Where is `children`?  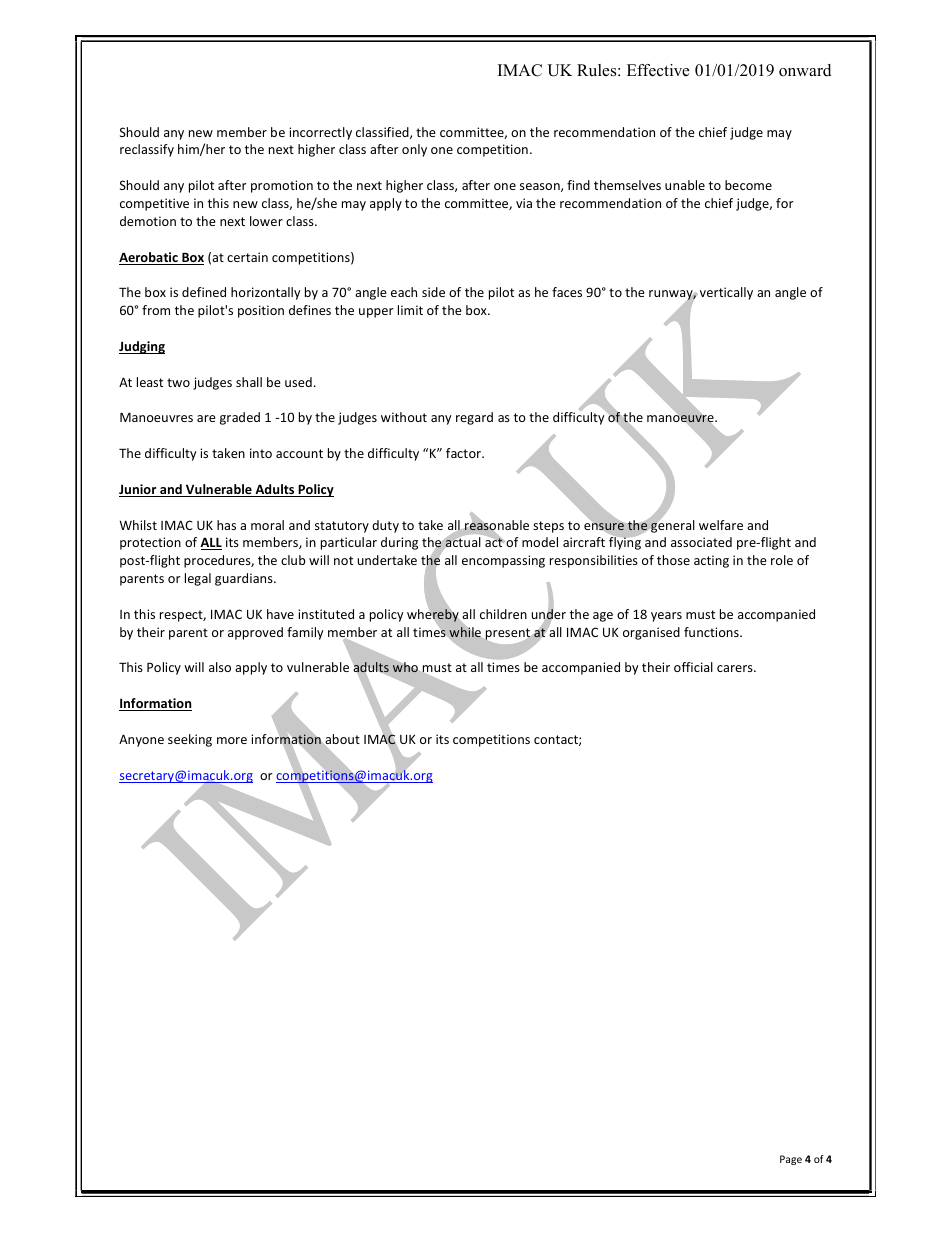 children is located at coordinates (503, 614).
